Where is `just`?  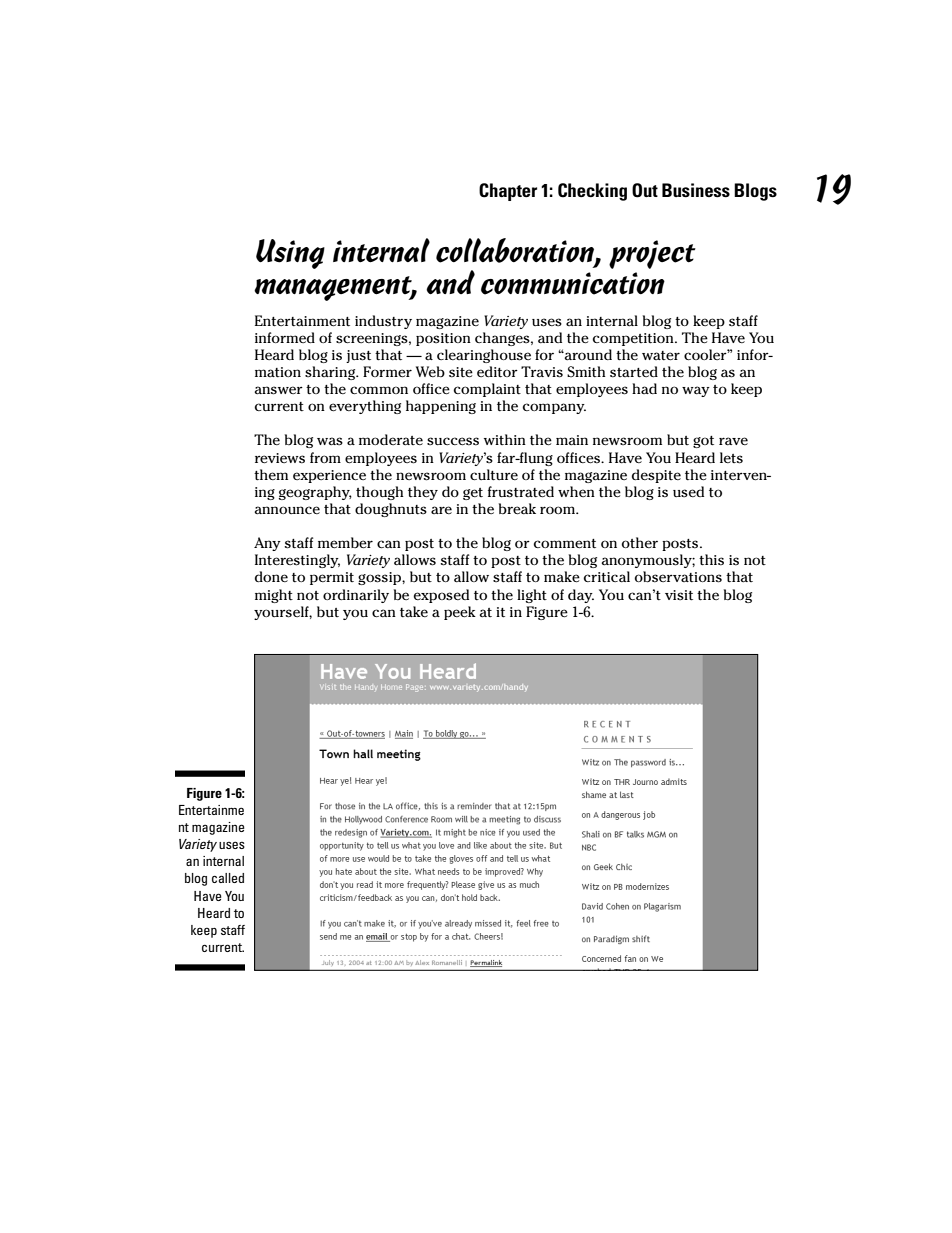 just is located at coordinates (358, 356).
